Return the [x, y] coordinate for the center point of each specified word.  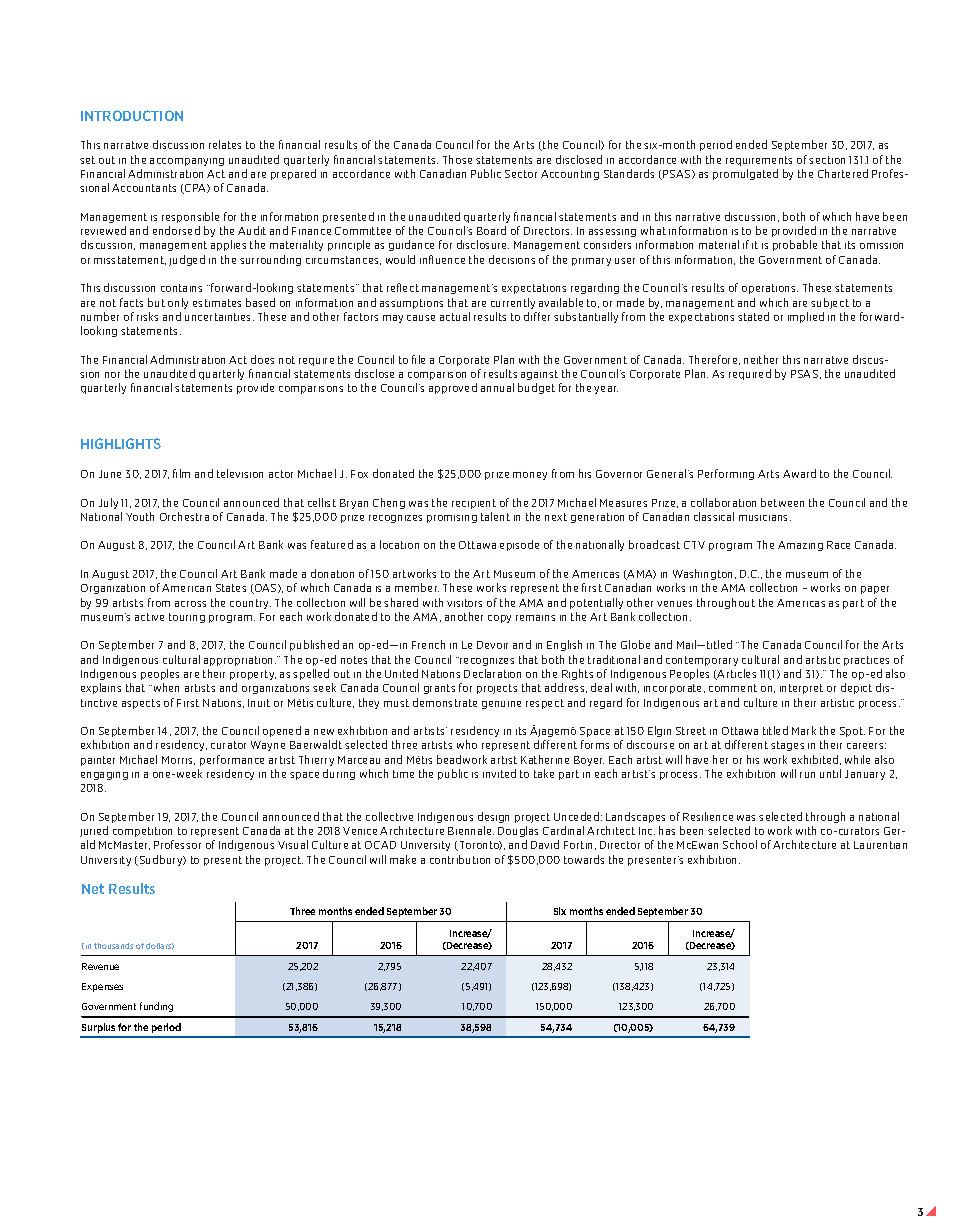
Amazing [800, 546]
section [827, 160]
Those [457, 159]
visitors [464, 603]
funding [156, 1007]
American [186, 588]
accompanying [187, 162]
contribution [460, 859]
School [740, 844]
